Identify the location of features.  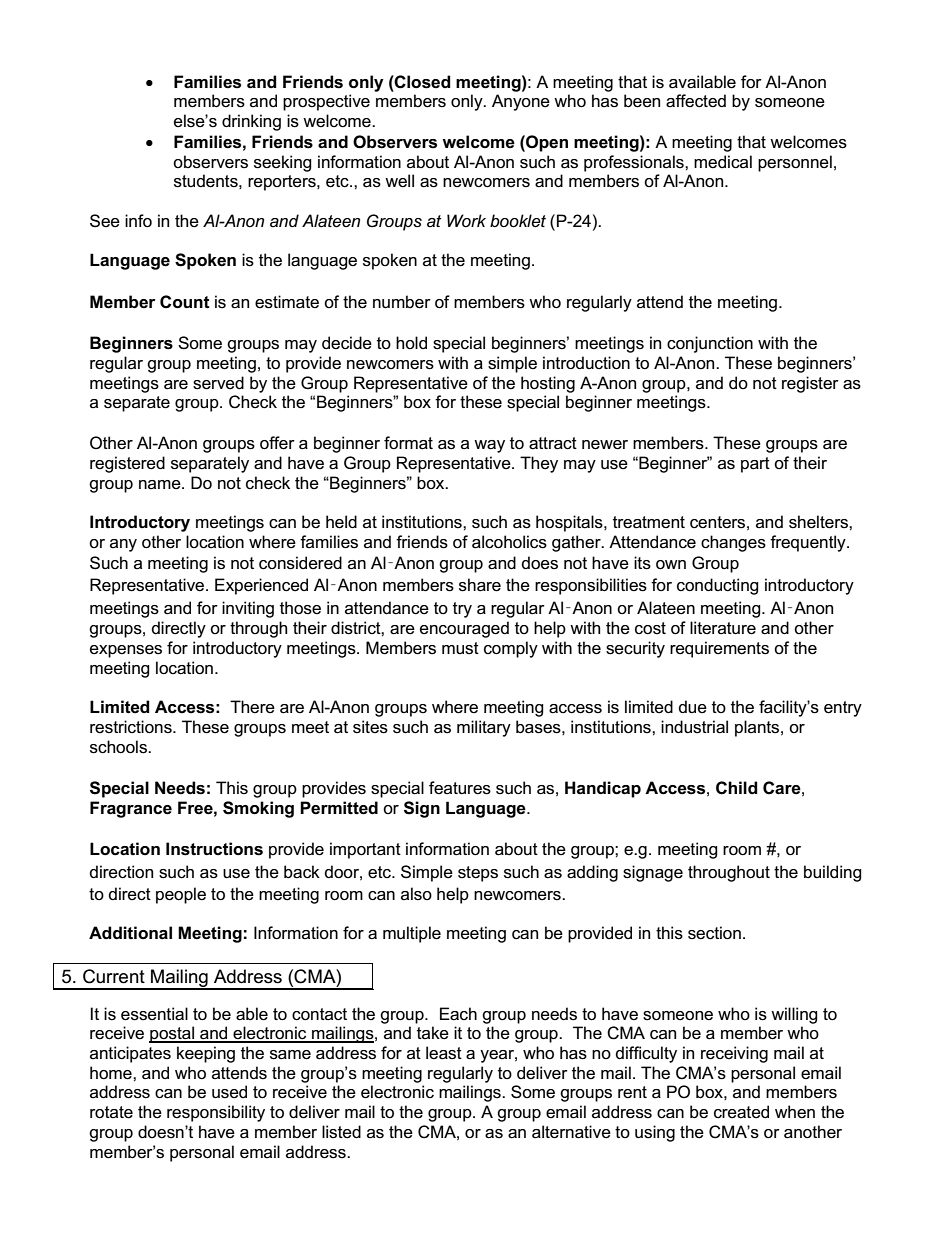
(460, 788).
